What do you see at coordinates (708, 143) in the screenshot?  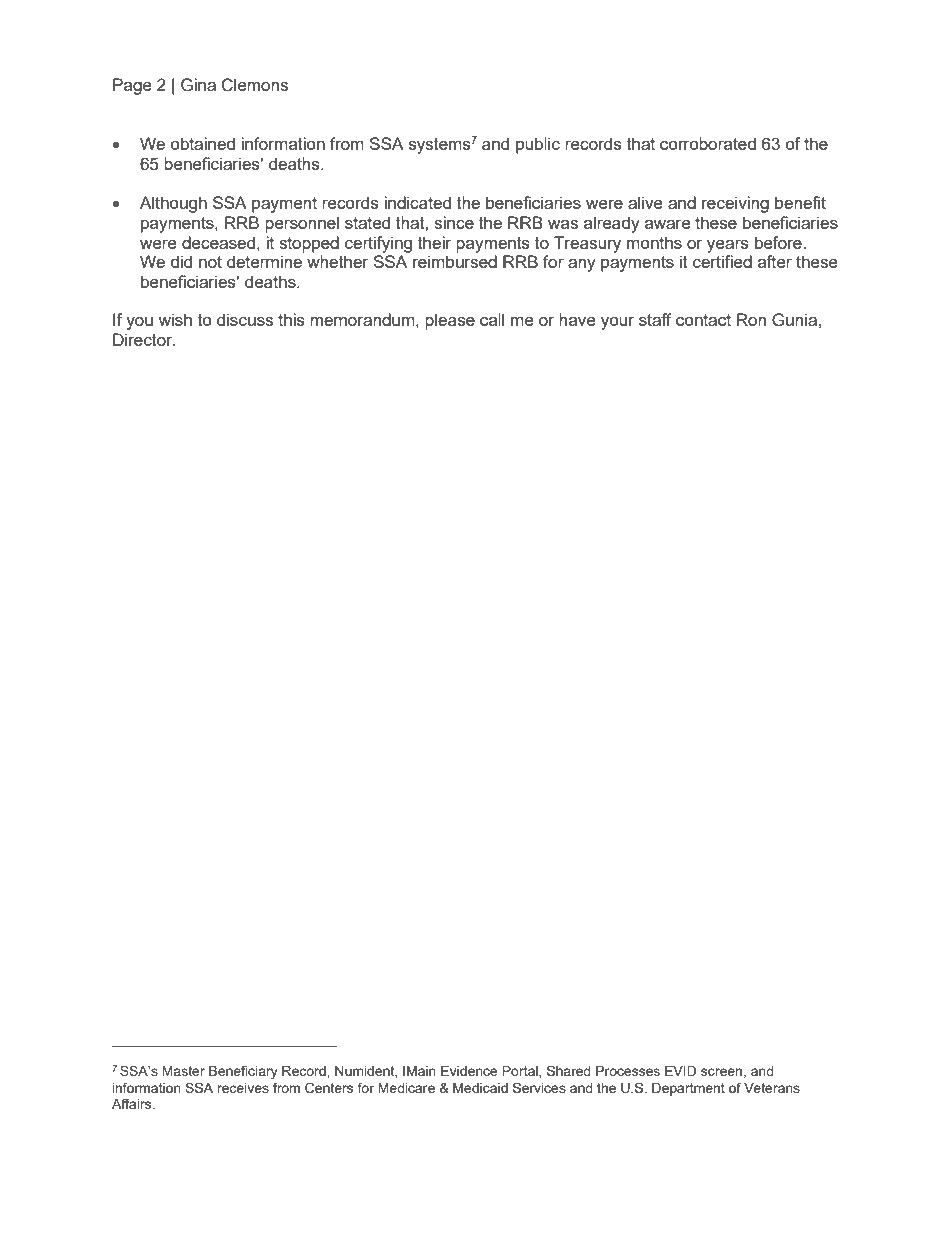 I see `corroborated` at bounding box center [708, 143].
